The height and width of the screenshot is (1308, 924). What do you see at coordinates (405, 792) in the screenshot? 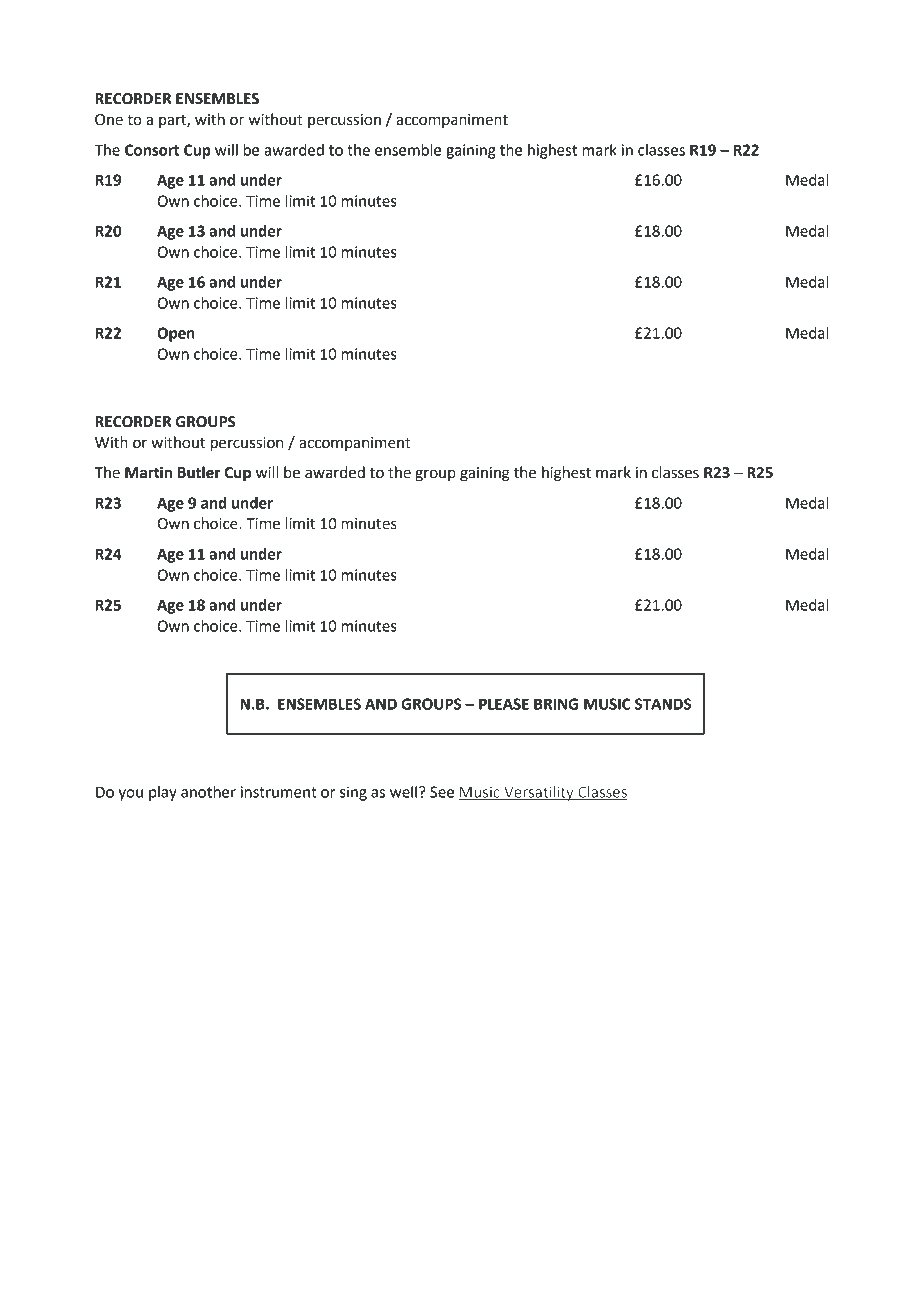
I see `well` at bounding box center [405, 792].
